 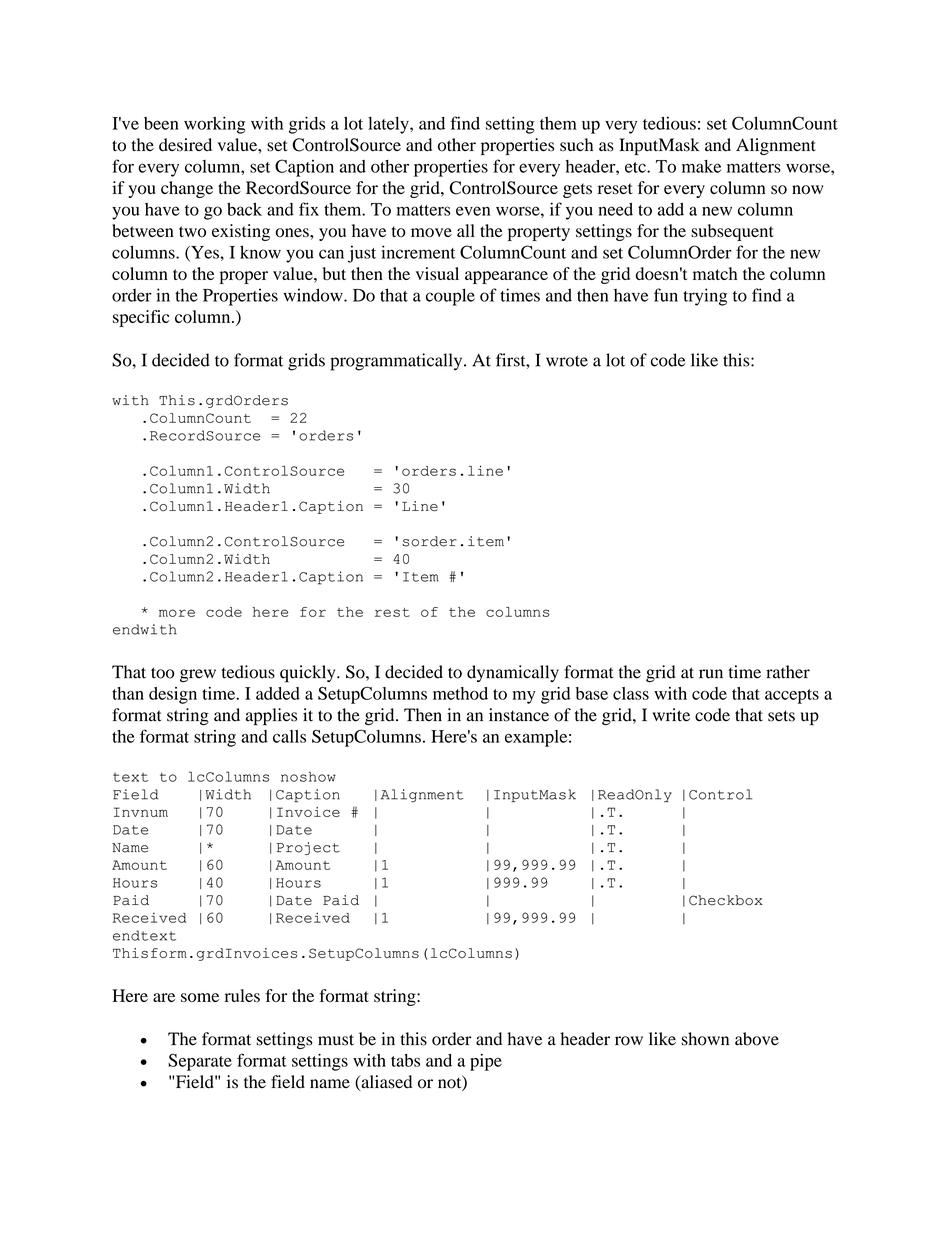 What do you see at coordinates (701, 166) in the screenshot?
I see `make` at bounding box center [701, 166].
